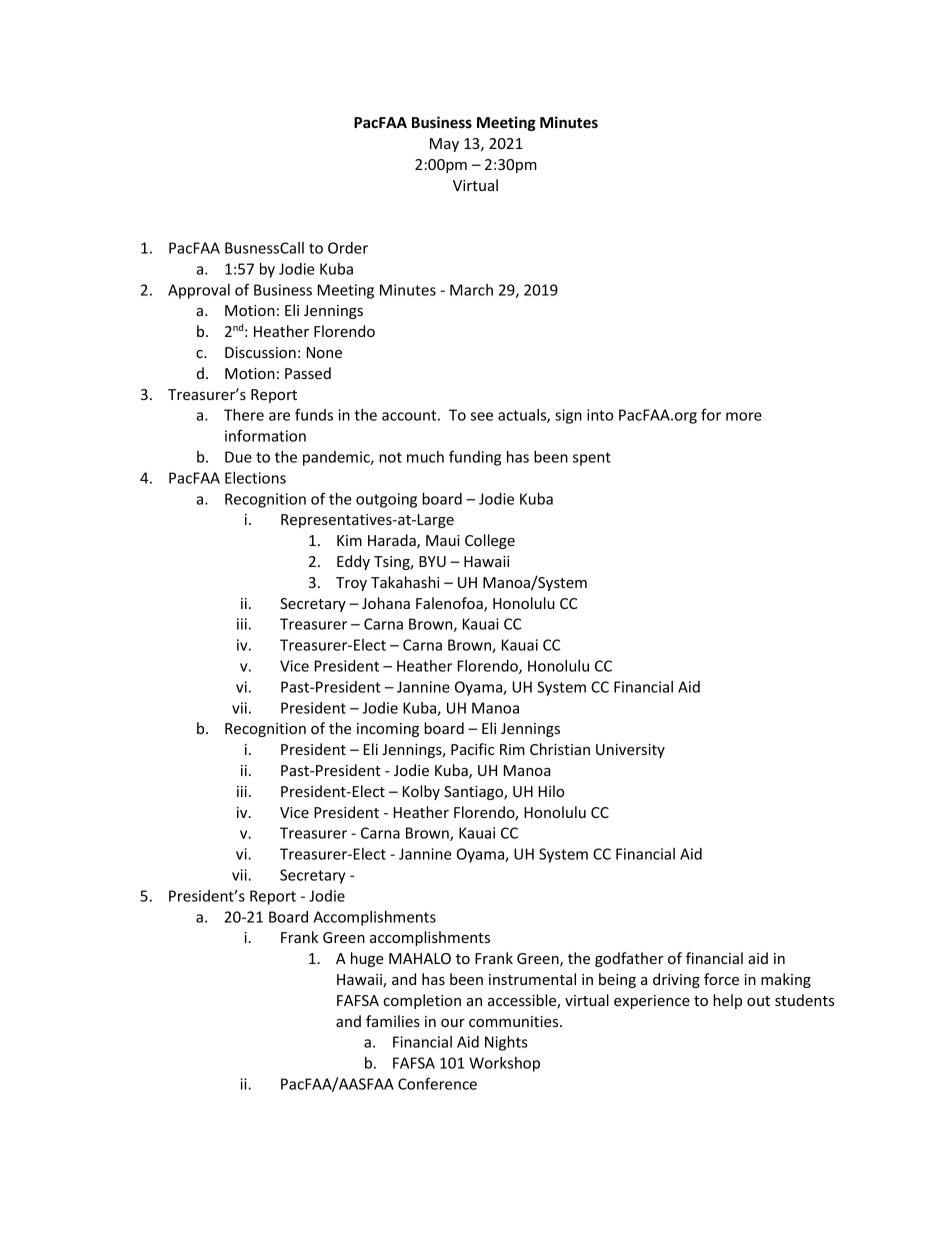 The height and width of the image is (1233, 952). Describe the element at coordinates (444, 145) in the image. I see `May` at that location.
